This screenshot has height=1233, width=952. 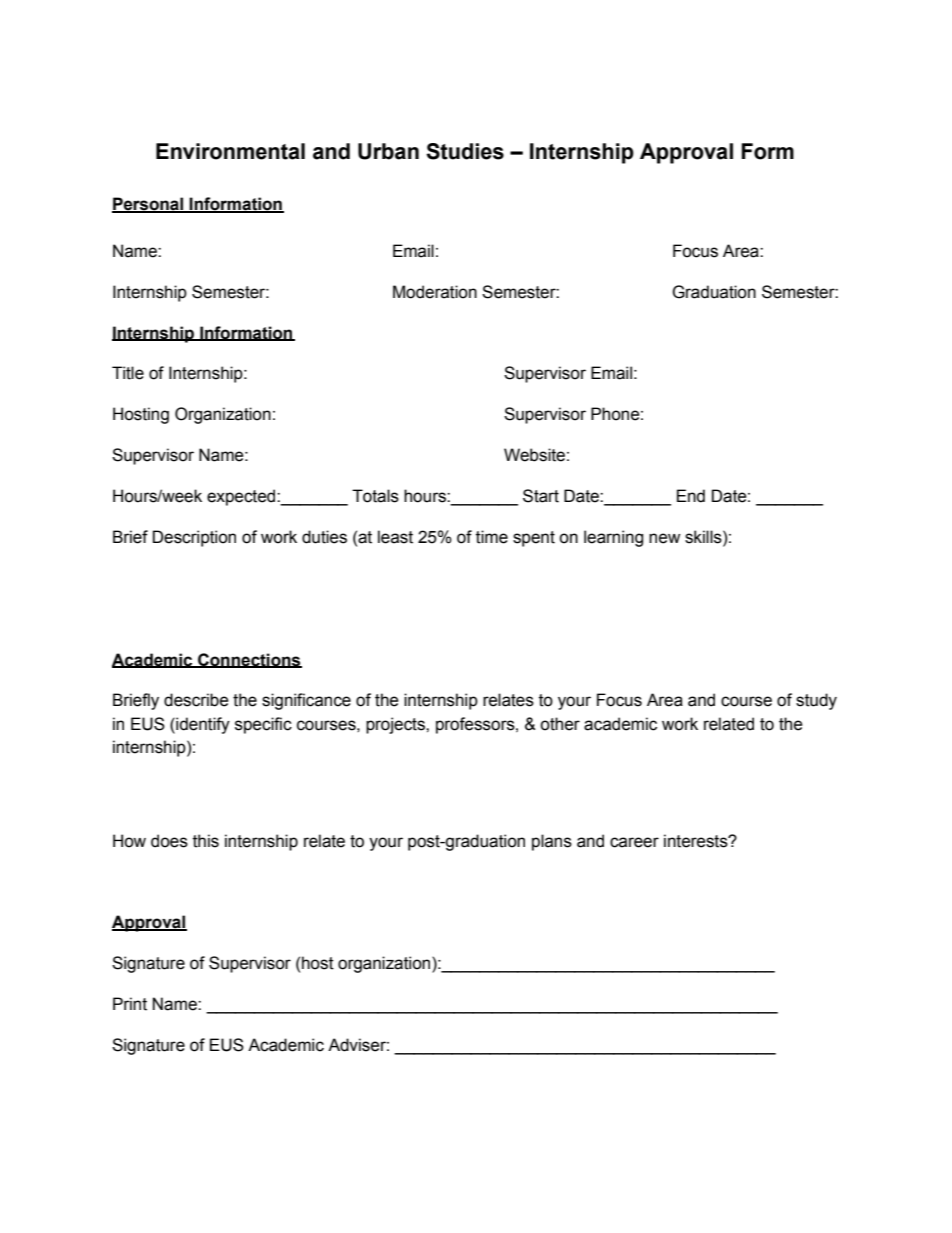 What do you see at coordinates (435, 292) in the screenshot?
I see `Moderation` at bounding box center [435, 292].
